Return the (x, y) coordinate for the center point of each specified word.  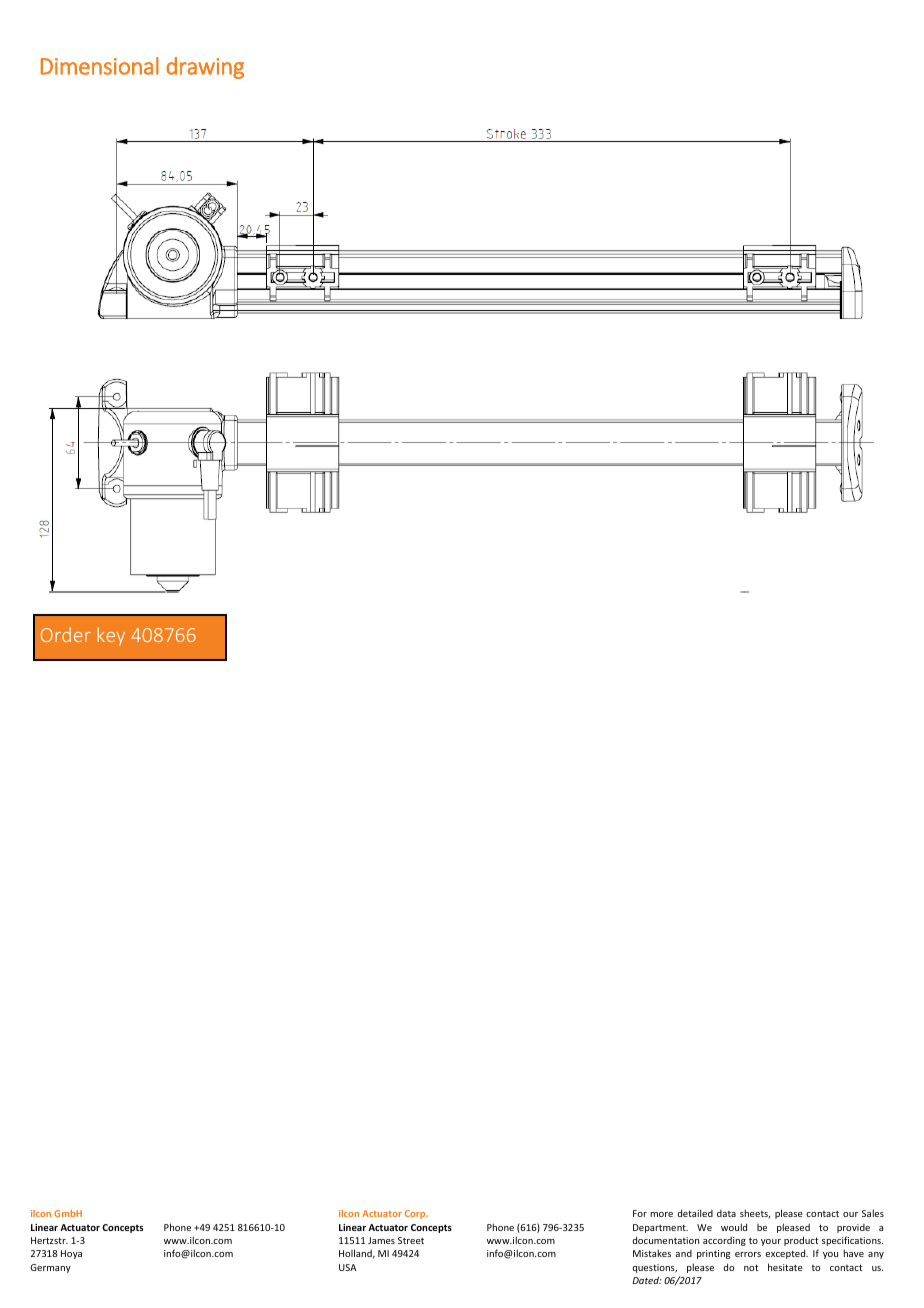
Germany (50, 1268)
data (726, 1213)
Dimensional (100, 66)
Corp (416, 1214)
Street (411, 1240)
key (111, 636)
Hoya (71, 1254)
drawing (205, 68)
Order (66, 634)
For (640, 1213)
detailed (695, 1213)
